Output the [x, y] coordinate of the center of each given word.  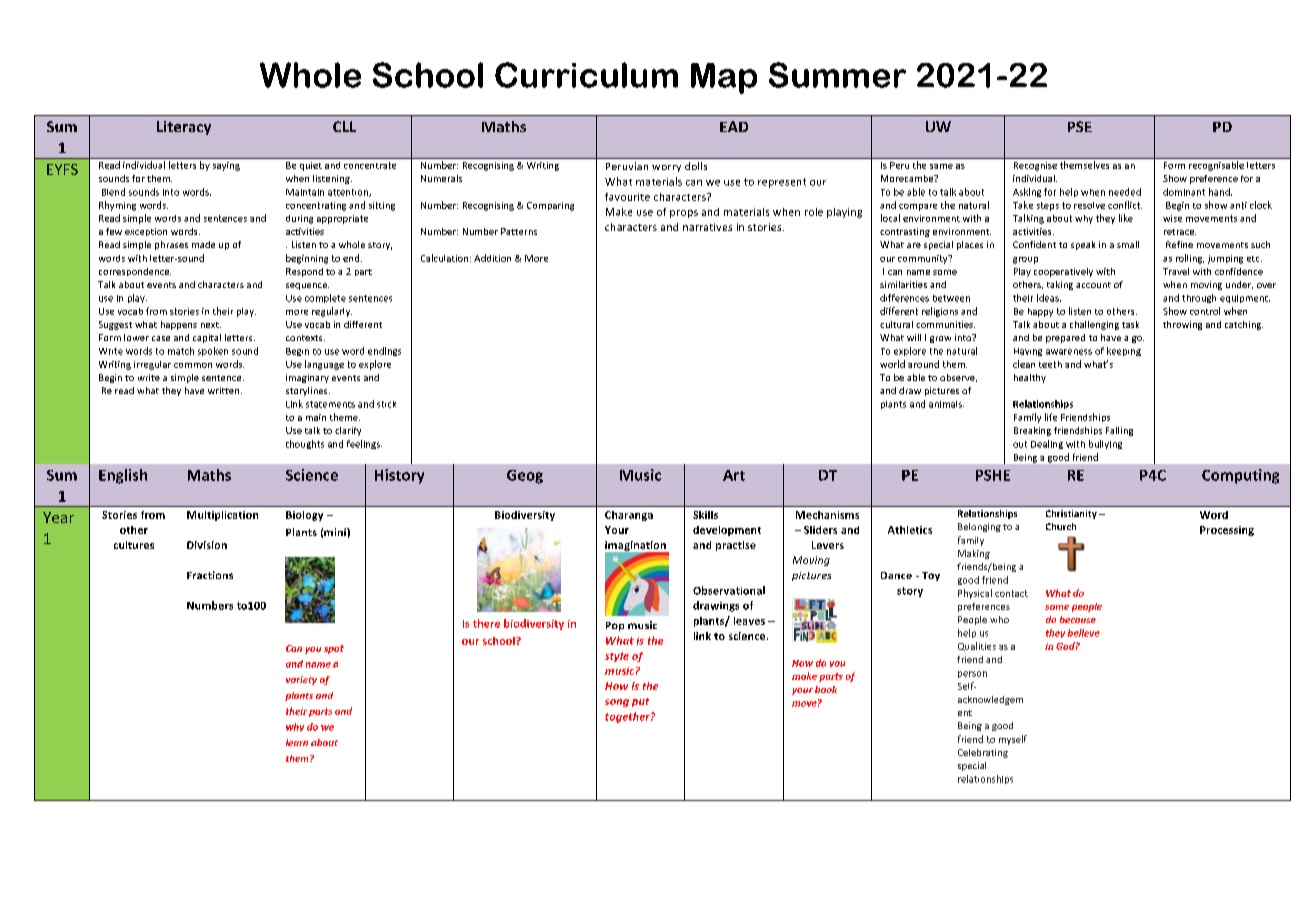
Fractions [210, 575]
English [123, 476]
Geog [525, 477]
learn [297, 742]
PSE [1080, 126]
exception [146, 232]
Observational [729, 590]
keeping [1124, 351]
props [684, 214]
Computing [1240, 476]
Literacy [184, 128]
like [1126, 218]
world [892, 364]
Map [724, 78]
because [1078, 619]
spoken [213, 351]
